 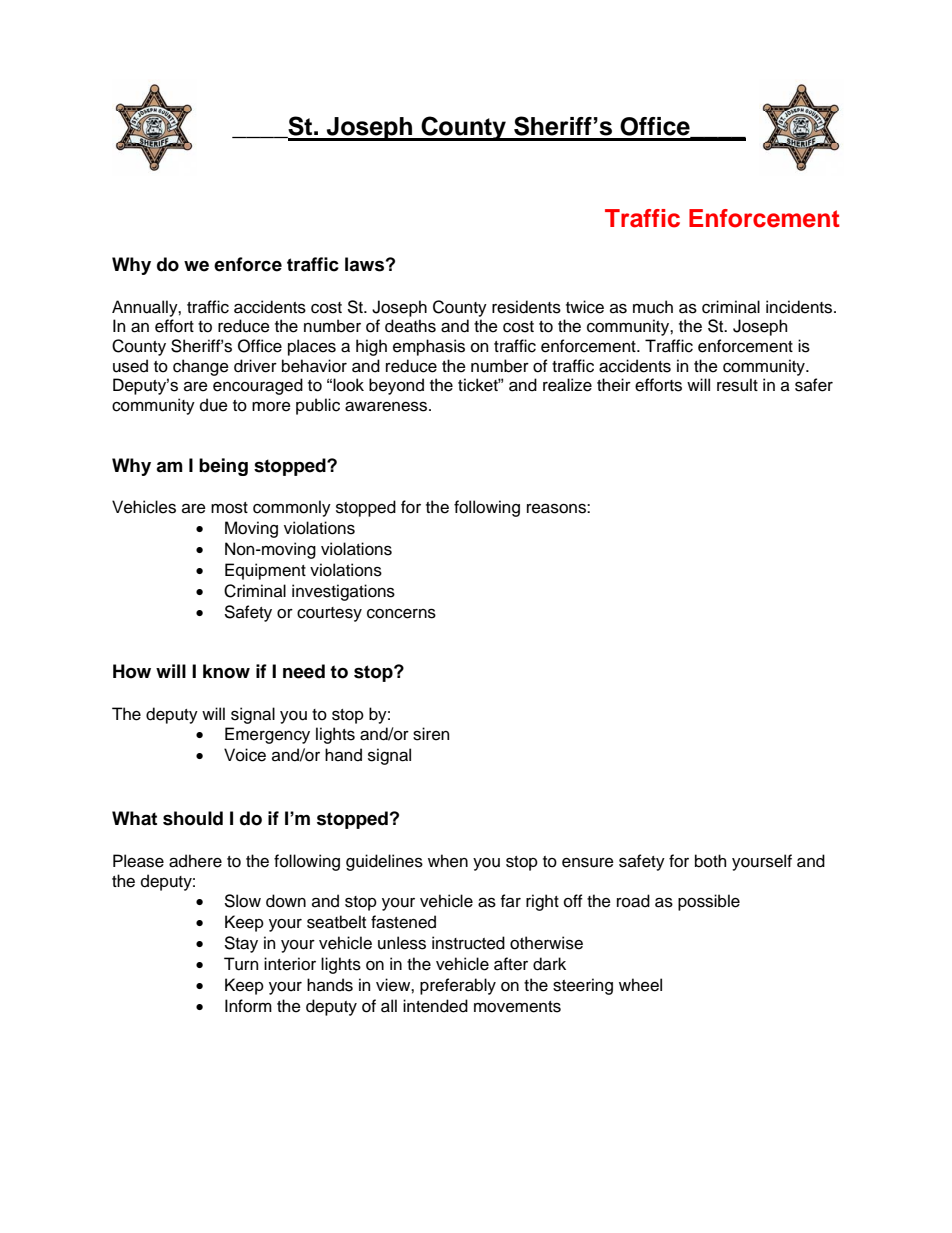 What do you see at coordinates (429, 347) in the screenshot?
I see `emphasis` at bounding box center [429, 347].
